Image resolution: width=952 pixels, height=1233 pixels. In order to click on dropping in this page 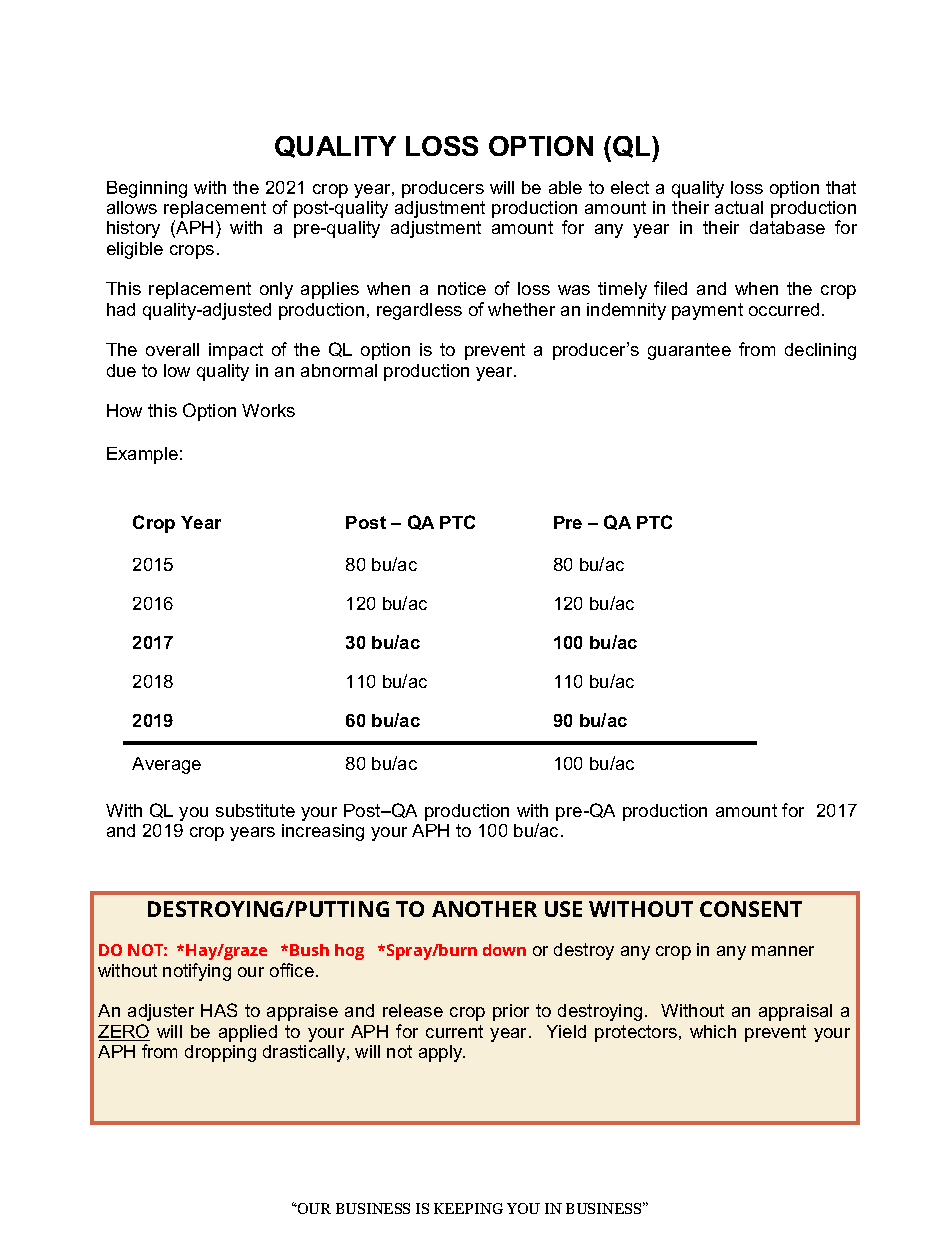, I will do `click(220, 1053)`.
